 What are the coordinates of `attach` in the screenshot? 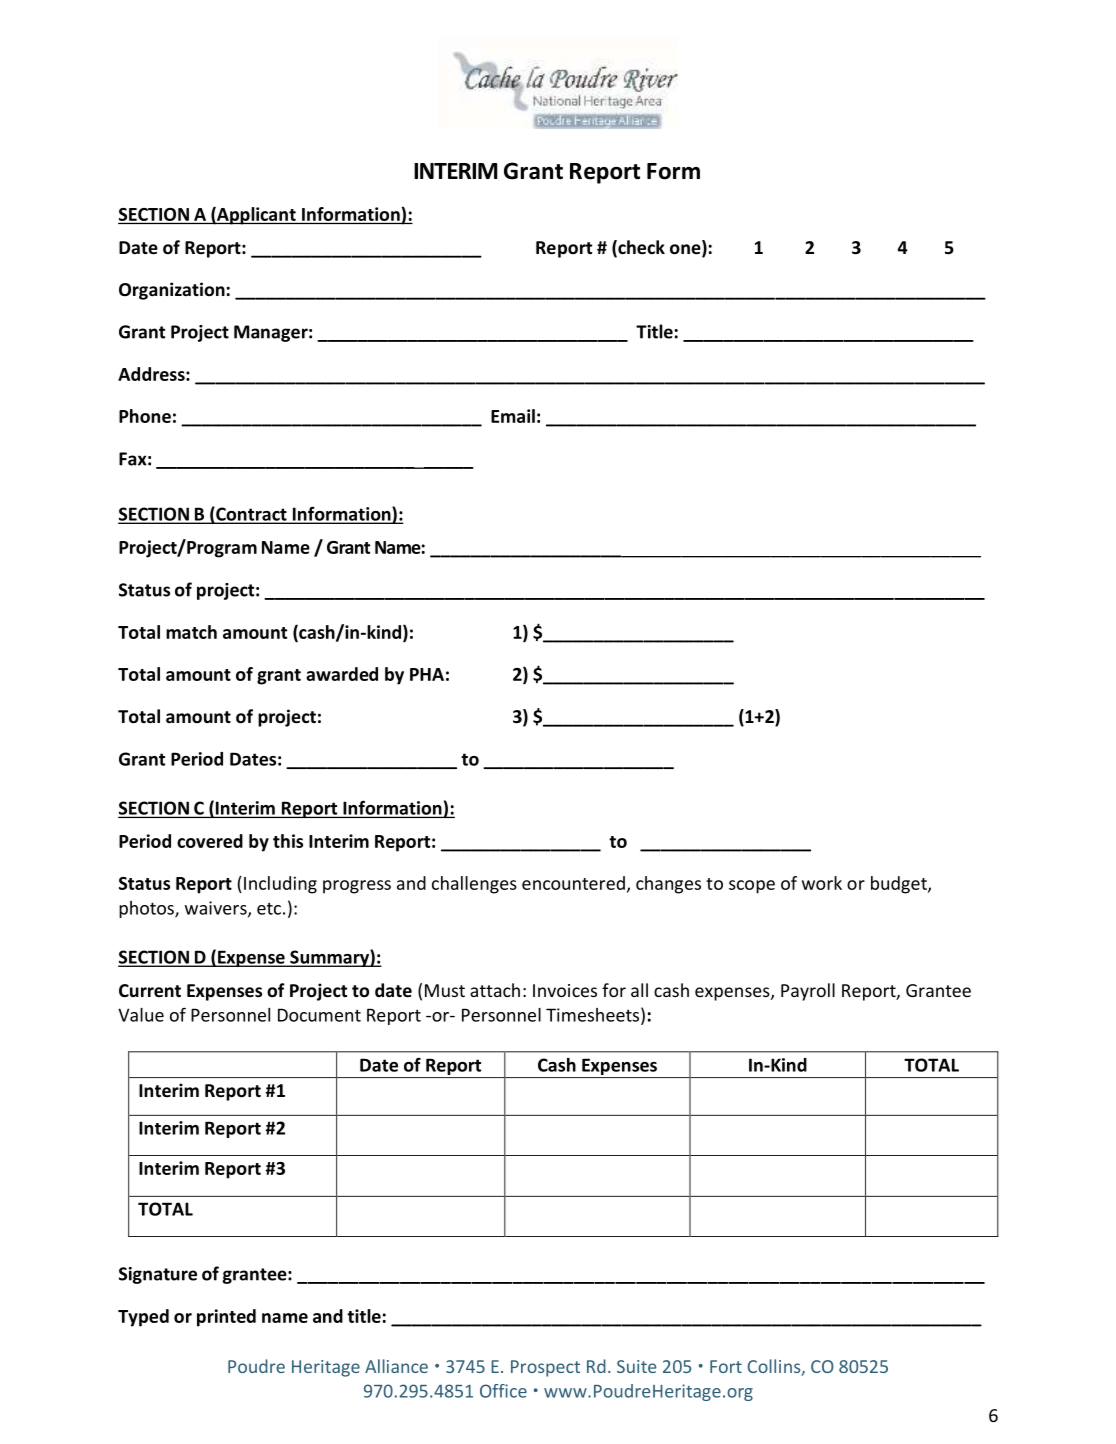 It's located at (495, 990).
